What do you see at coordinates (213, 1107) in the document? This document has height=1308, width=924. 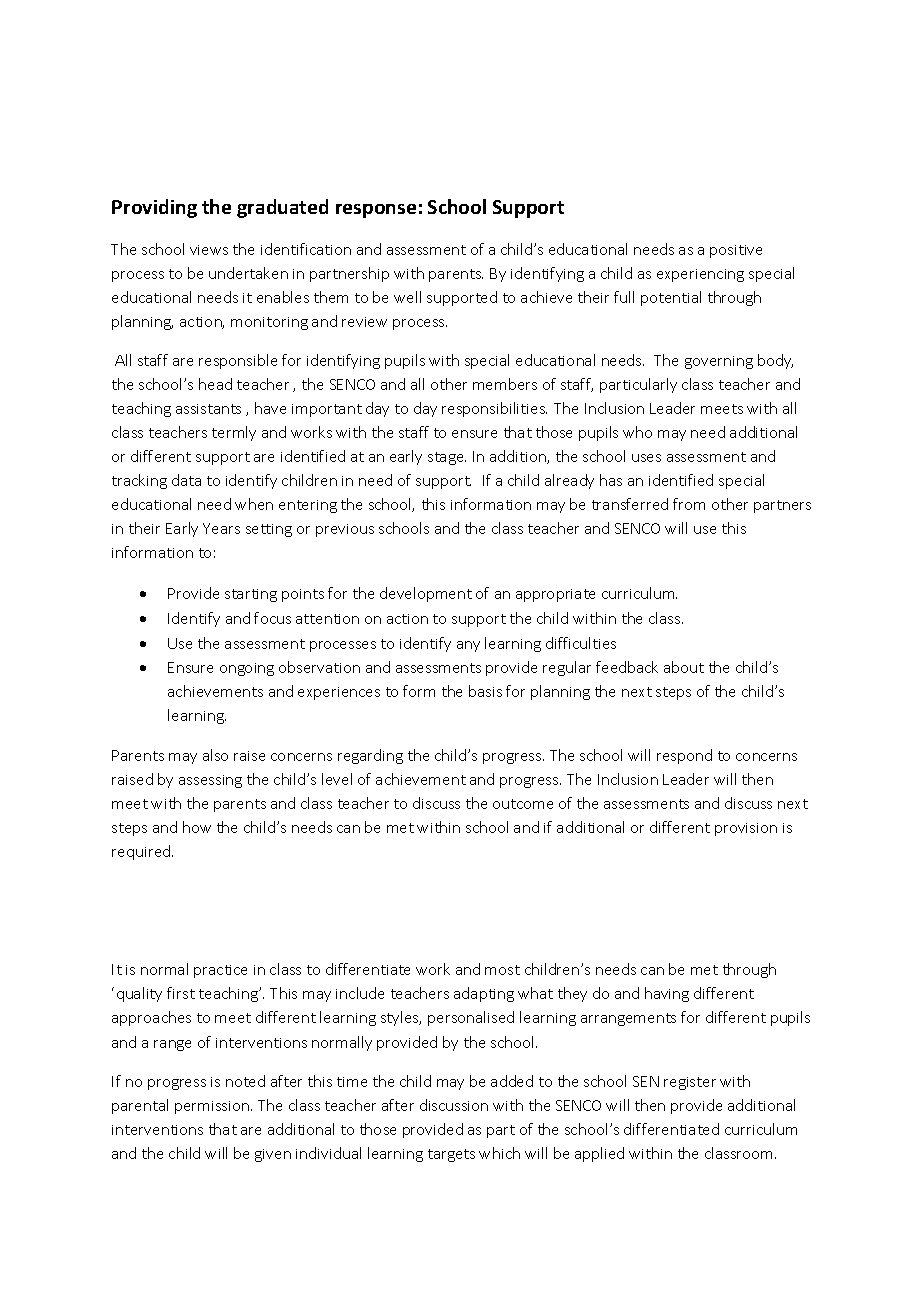 I see `permission` at bounding box center [213, 1107].
